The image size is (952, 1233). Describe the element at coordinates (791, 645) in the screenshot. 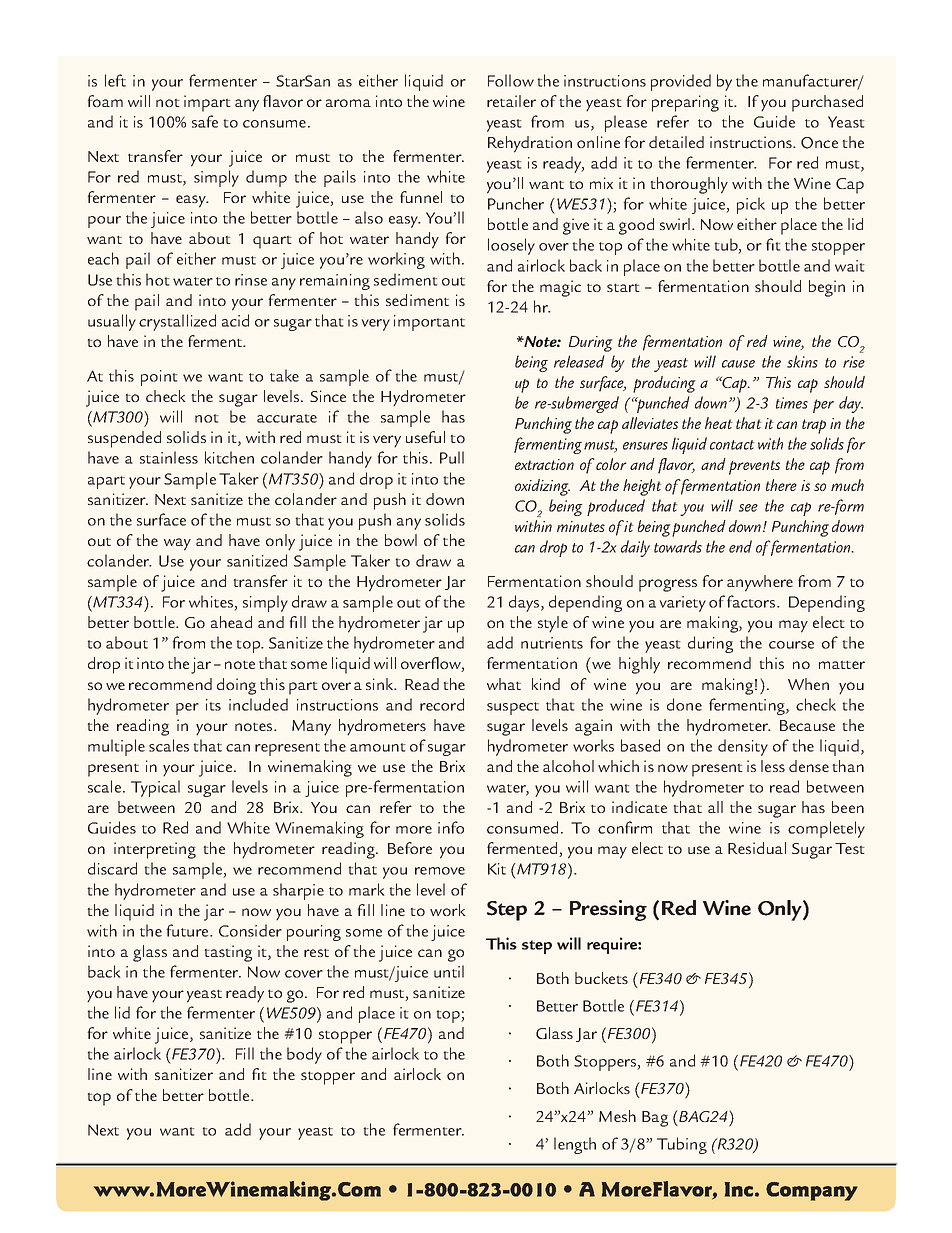

I see `course` at that location.
